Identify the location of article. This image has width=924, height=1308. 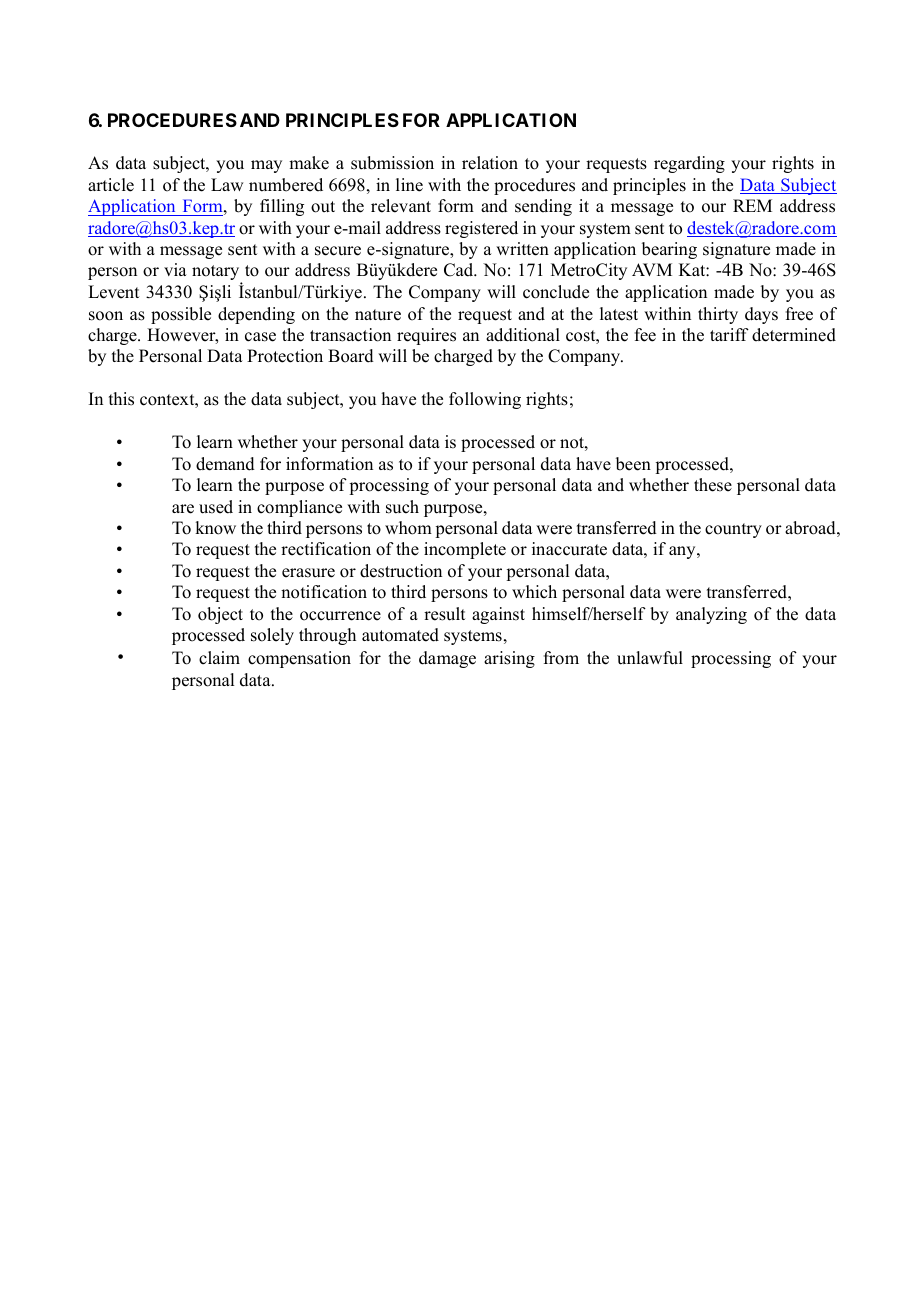
(111, 185).
